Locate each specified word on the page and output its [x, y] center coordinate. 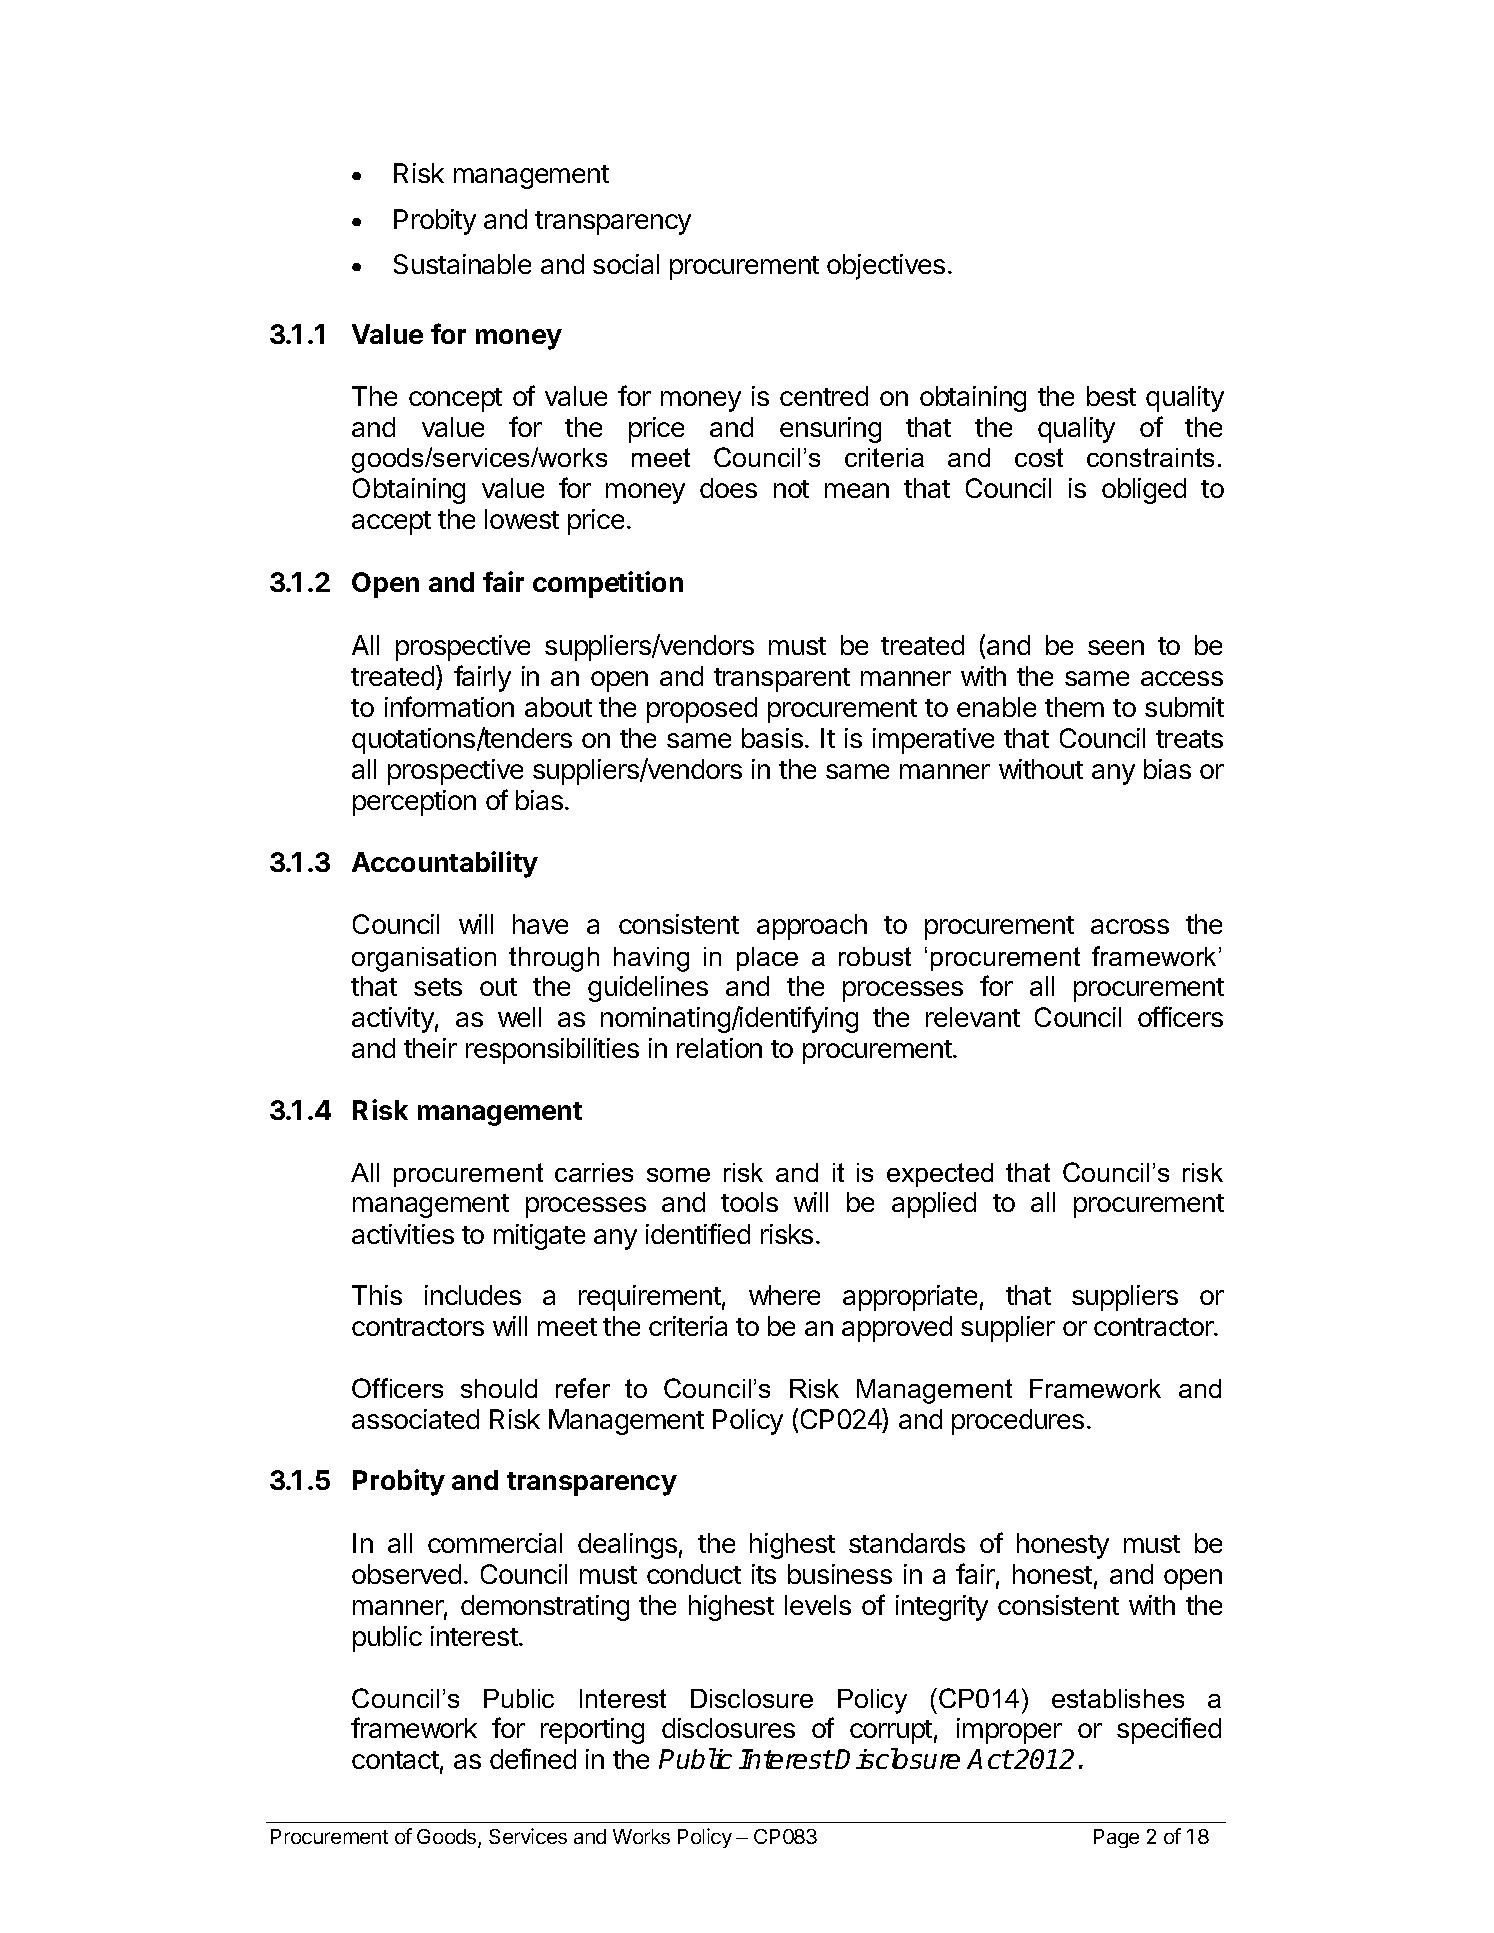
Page [1116, 1838]
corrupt [891, 1732]
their [430, 1048]
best [1111, 396]
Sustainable [462, 264]
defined [533, 1758]
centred [824, 396]
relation [719, 1048]
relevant [973, 1017]
